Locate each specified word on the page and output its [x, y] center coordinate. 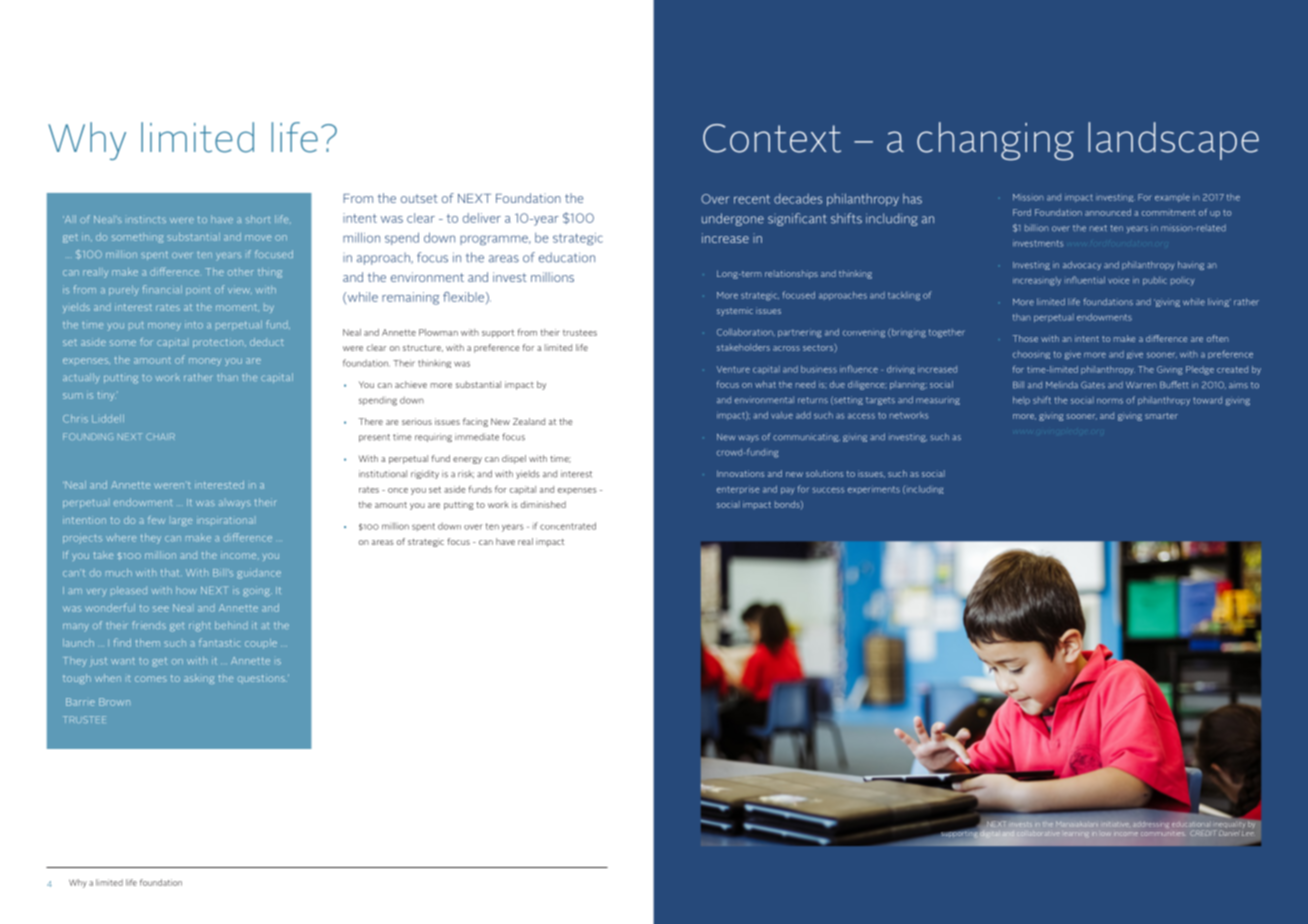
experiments [874, 490]
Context [772, 138]
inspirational [225, 520]
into [194, 325]
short [258, 219]
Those [1025, 338]
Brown [114, 702]
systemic [735, 311]
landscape [1173, 141]
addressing [1151, 824]
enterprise [738, 490]
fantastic [219, 642]
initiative [1115, 824]
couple [261, 644]
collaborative [1038, 834]
